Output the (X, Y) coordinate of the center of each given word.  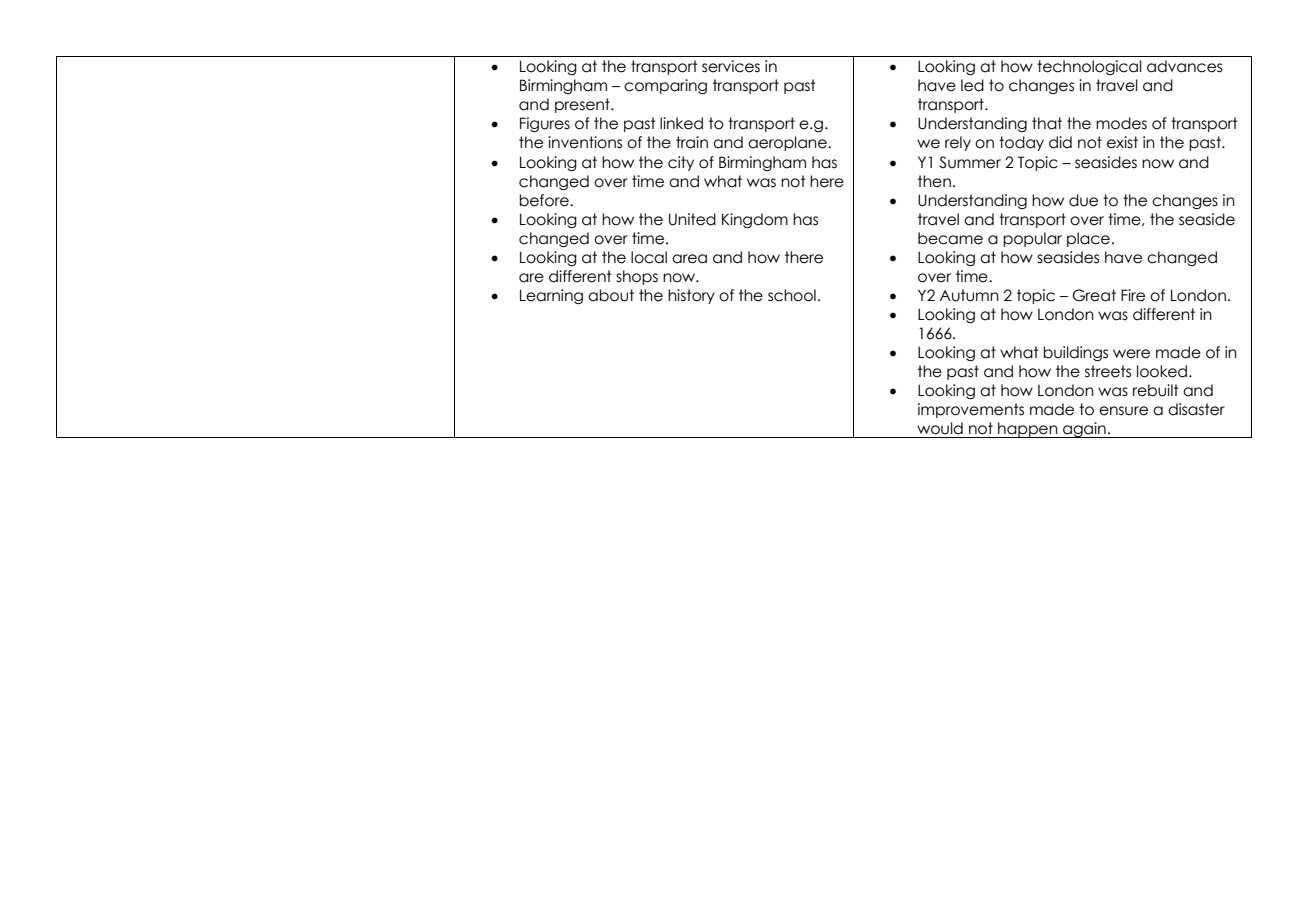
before (545, 200)
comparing (665, 86)
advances (1184, 66)
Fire (1133, 295)
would (940, 428)
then (934, 181)
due (1083, 200)
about (611, 295)
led (972, 85)
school (792, 295)
